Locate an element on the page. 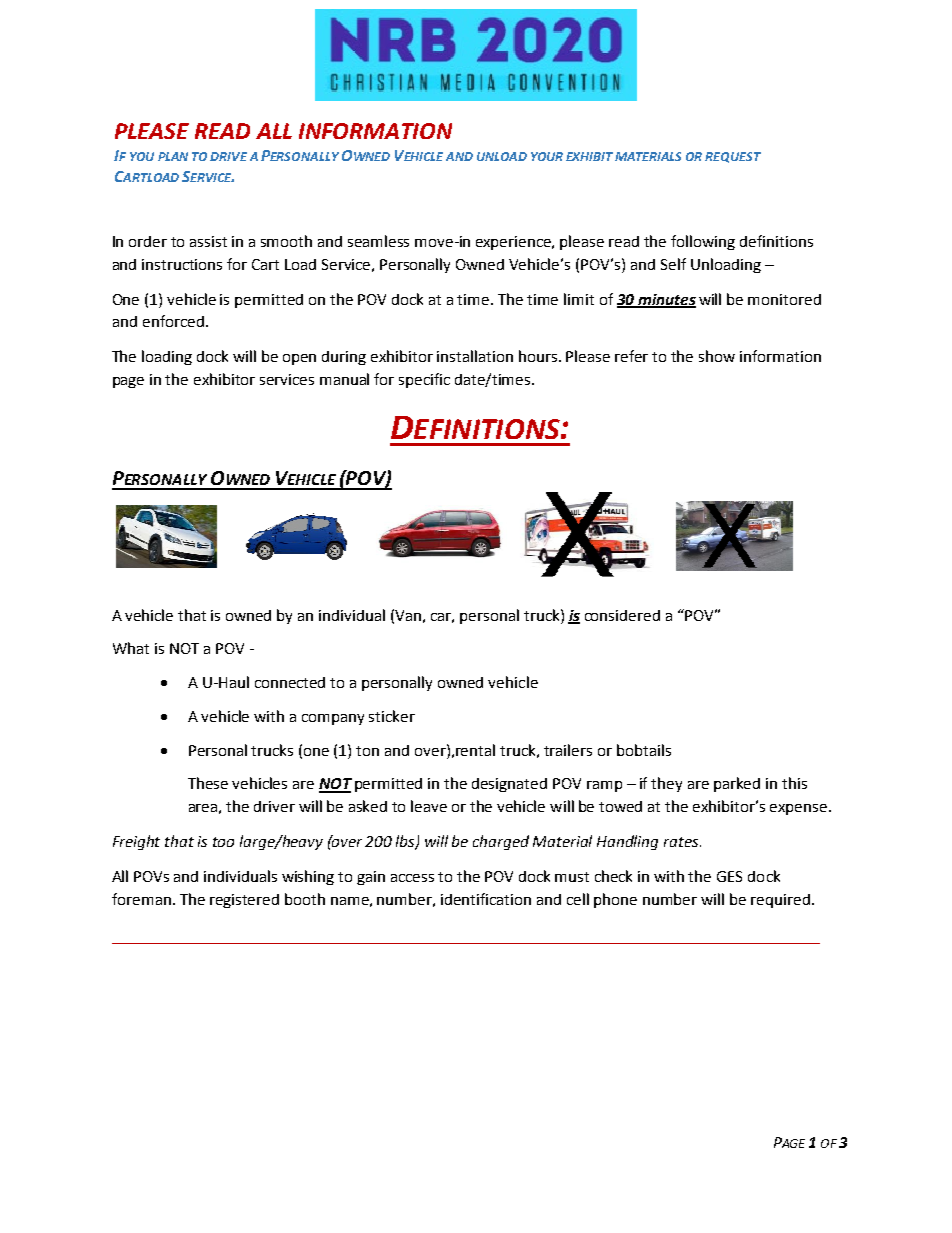  identification is located at coordinates (486, 899).
